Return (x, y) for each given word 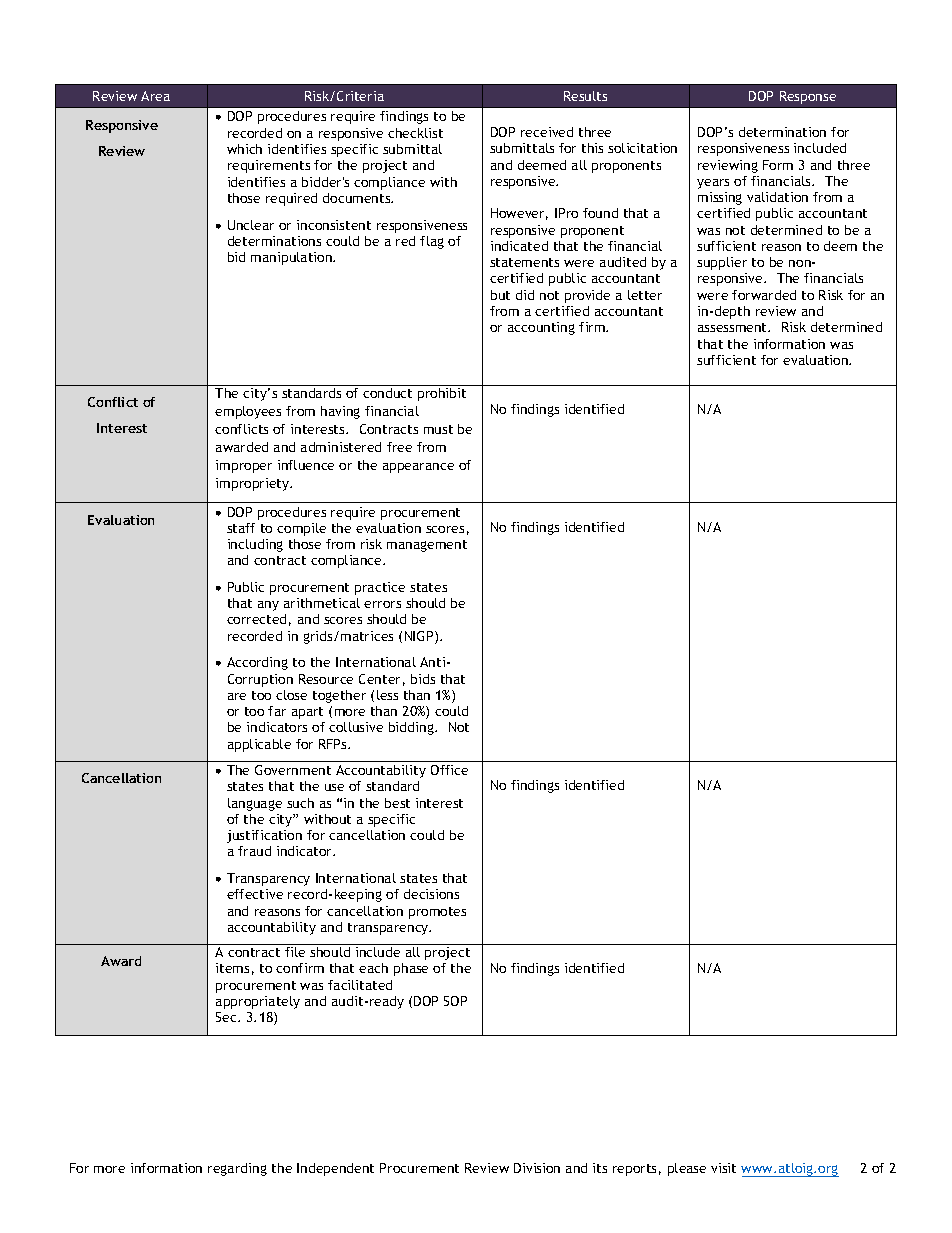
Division (537, 1168)
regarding (237, 1169)
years (713, 184)
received (547, 132)
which (244, 149)
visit (723, 1168)
